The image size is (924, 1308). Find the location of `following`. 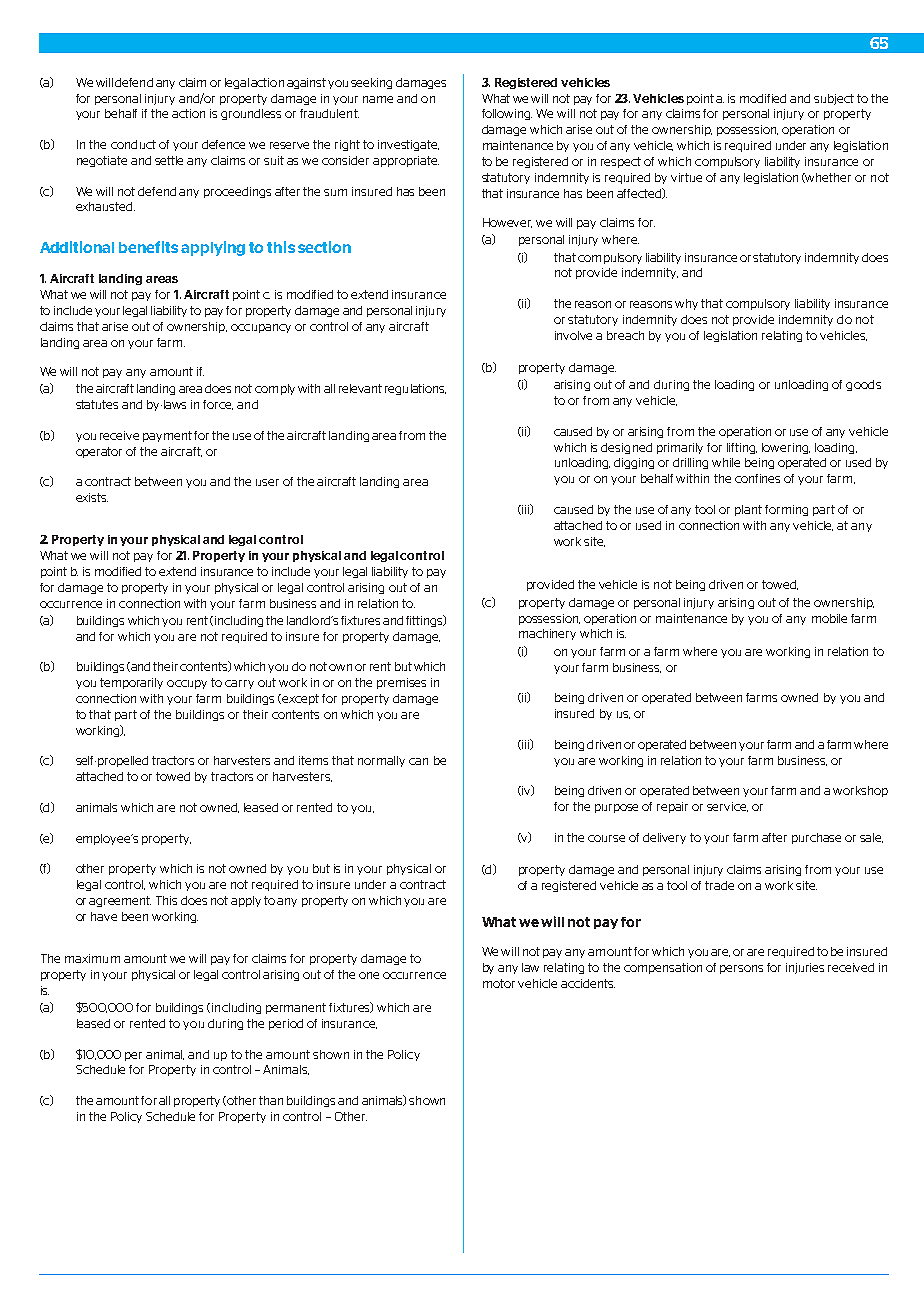

following is located at coordinates (507, 114).
